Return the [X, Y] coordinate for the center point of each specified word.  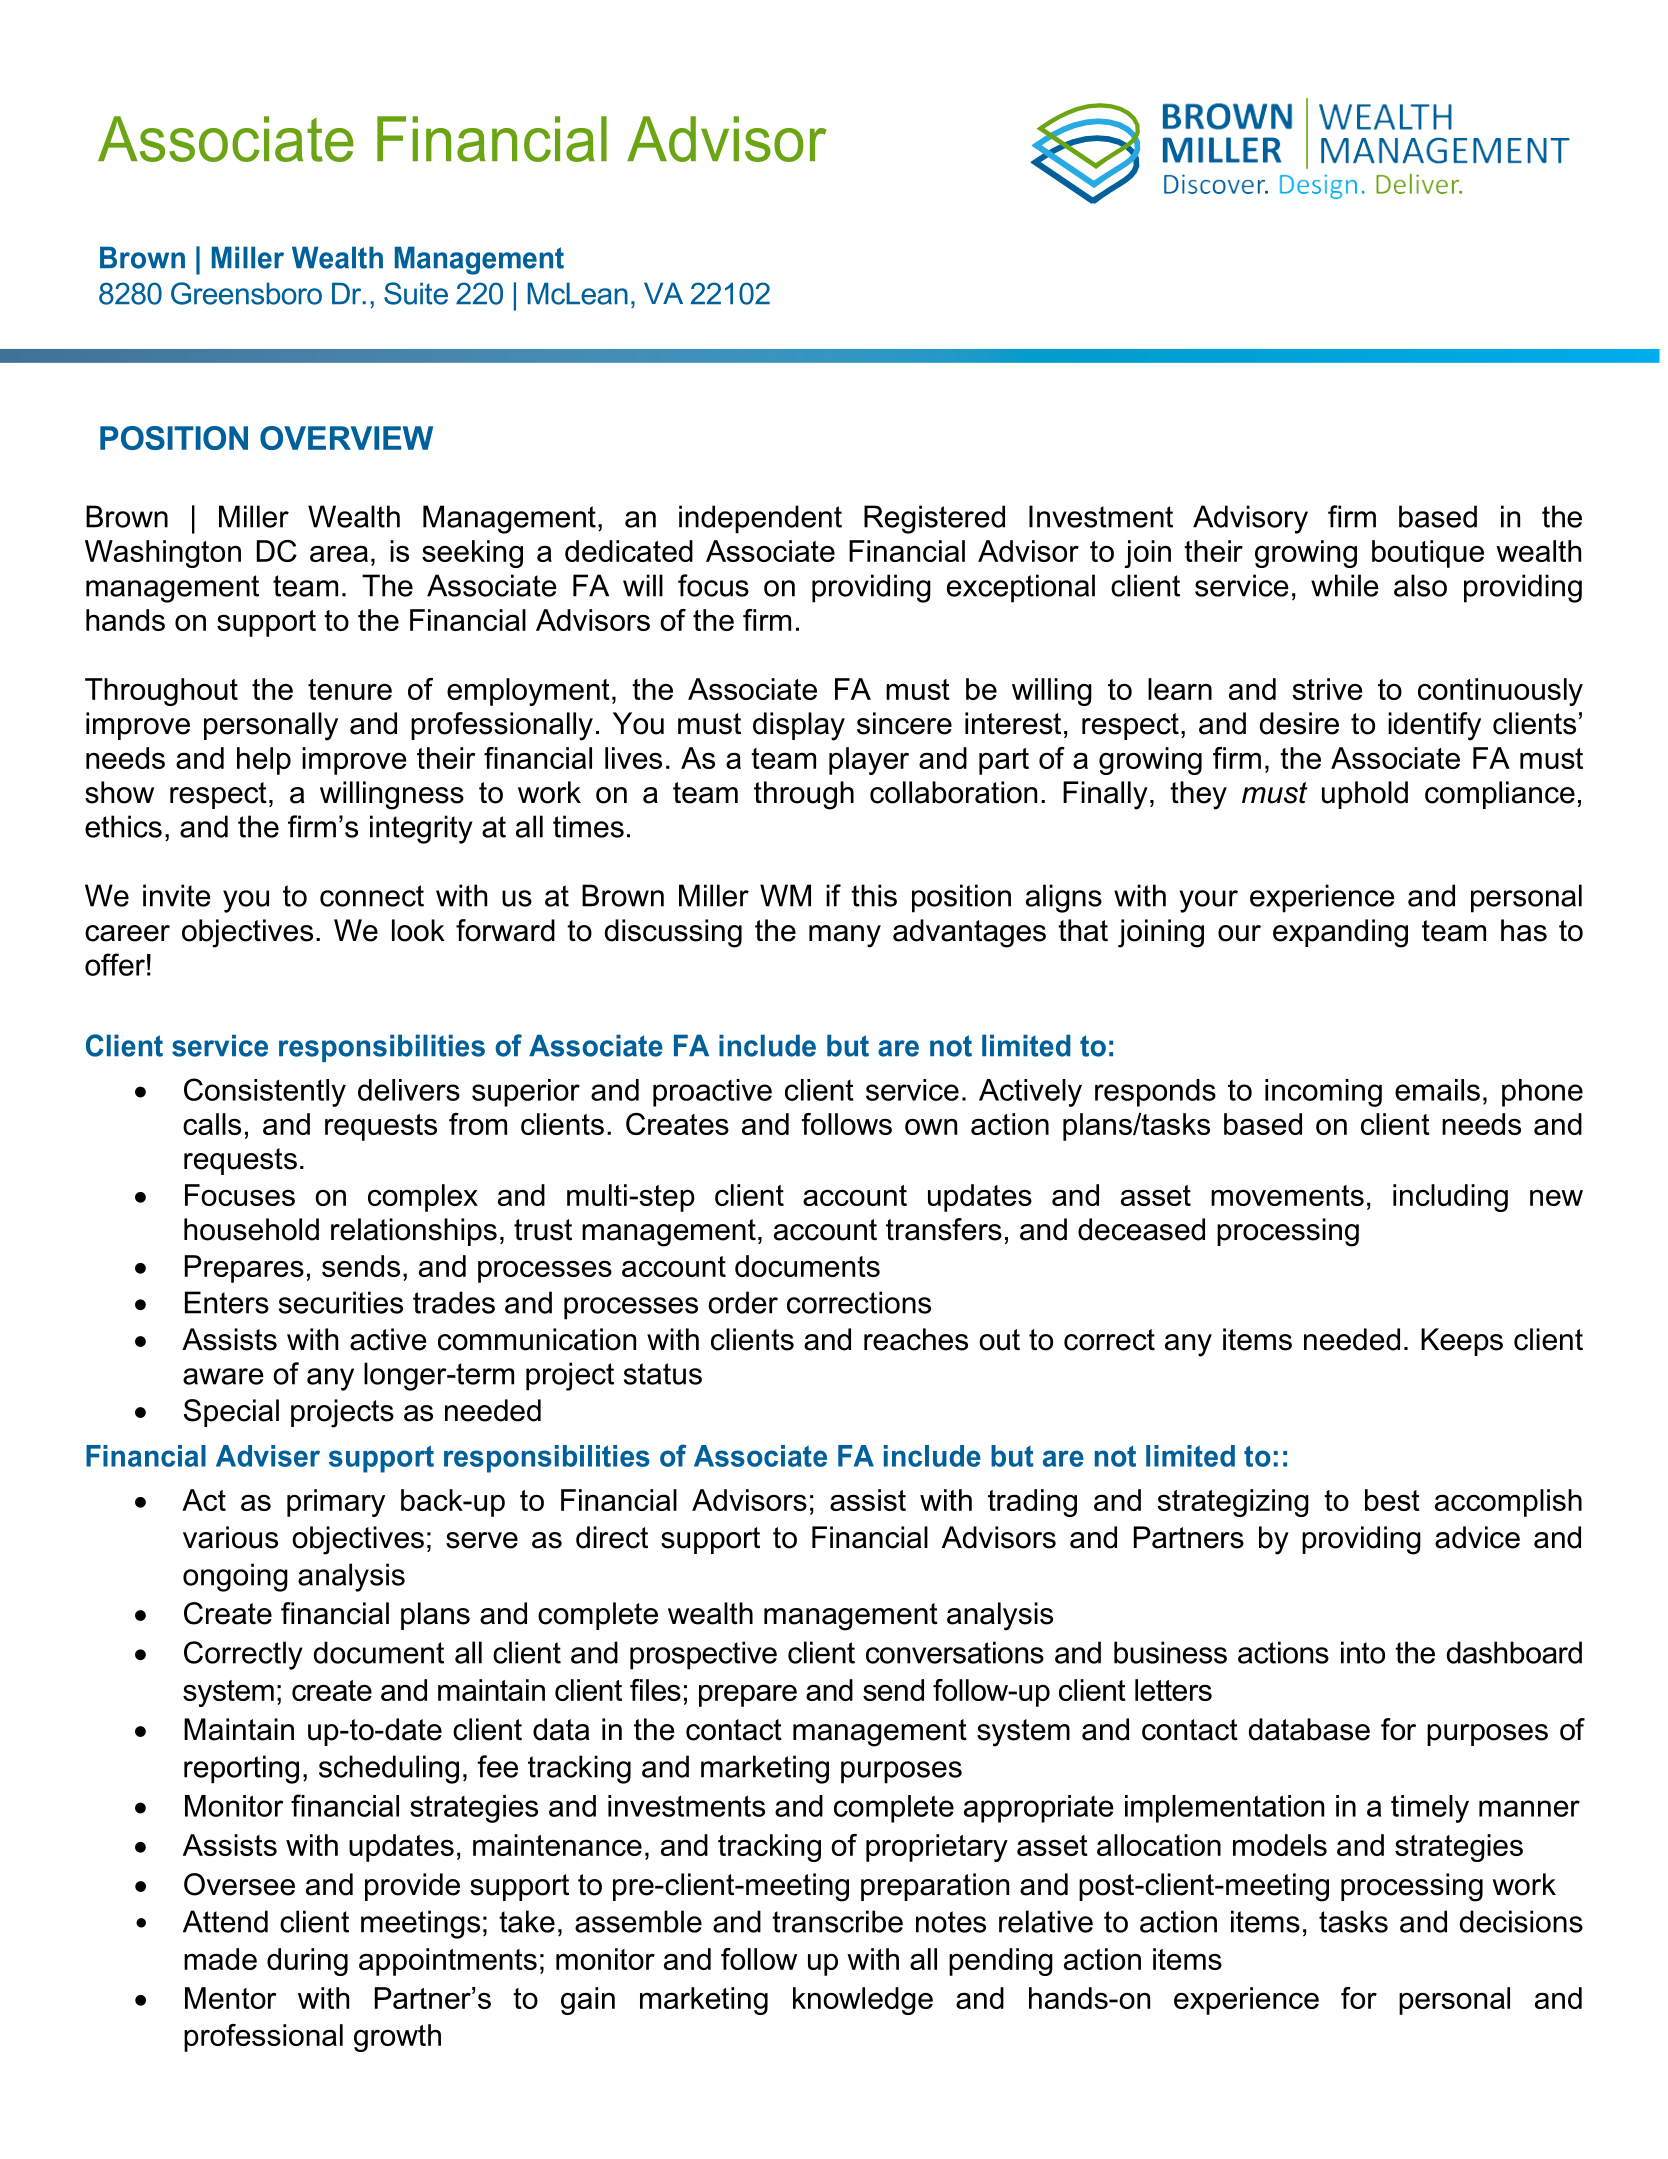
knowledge [863, 2001]
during [307, 1962]
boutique [1428, 554]
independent [760, 519]
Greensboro [246, 293]
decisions [1521, 1921]
